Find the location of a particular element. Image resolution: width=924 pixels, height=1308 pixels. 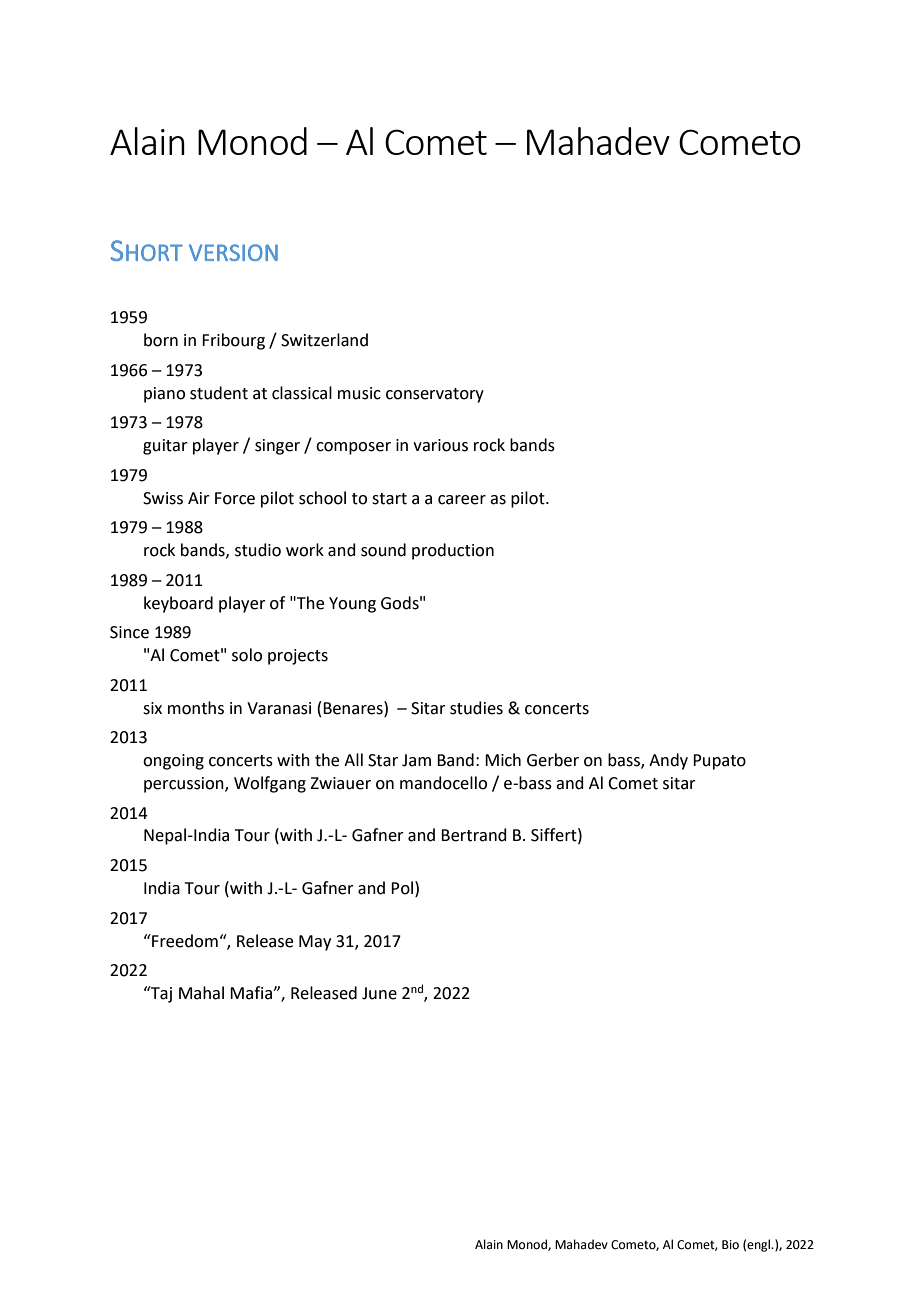

Mahal is located at coordinates (201, 993).
